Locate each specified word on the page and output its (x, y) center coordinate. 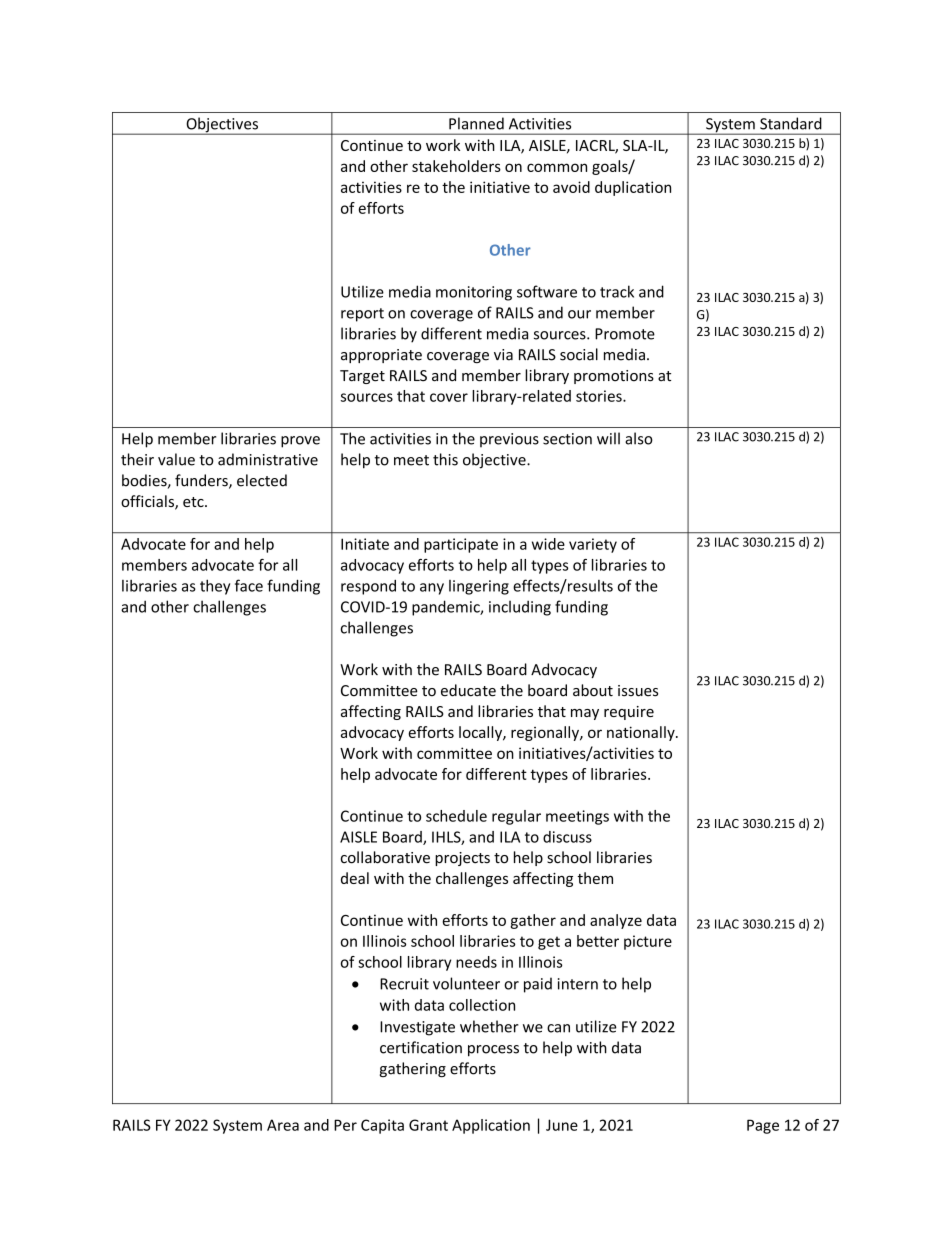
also (639, 438)
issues (638, 691)
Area (283, 1125)
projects (462, 859)
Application (491, 1126)
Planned (476, 123)
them (595, 878)
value (176, 459)
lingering (479, 587)
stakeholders (456, 166)
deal (355, 878)
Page (763, 1126)
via (503, 355)
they (215, 587)
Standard (791, 123)
